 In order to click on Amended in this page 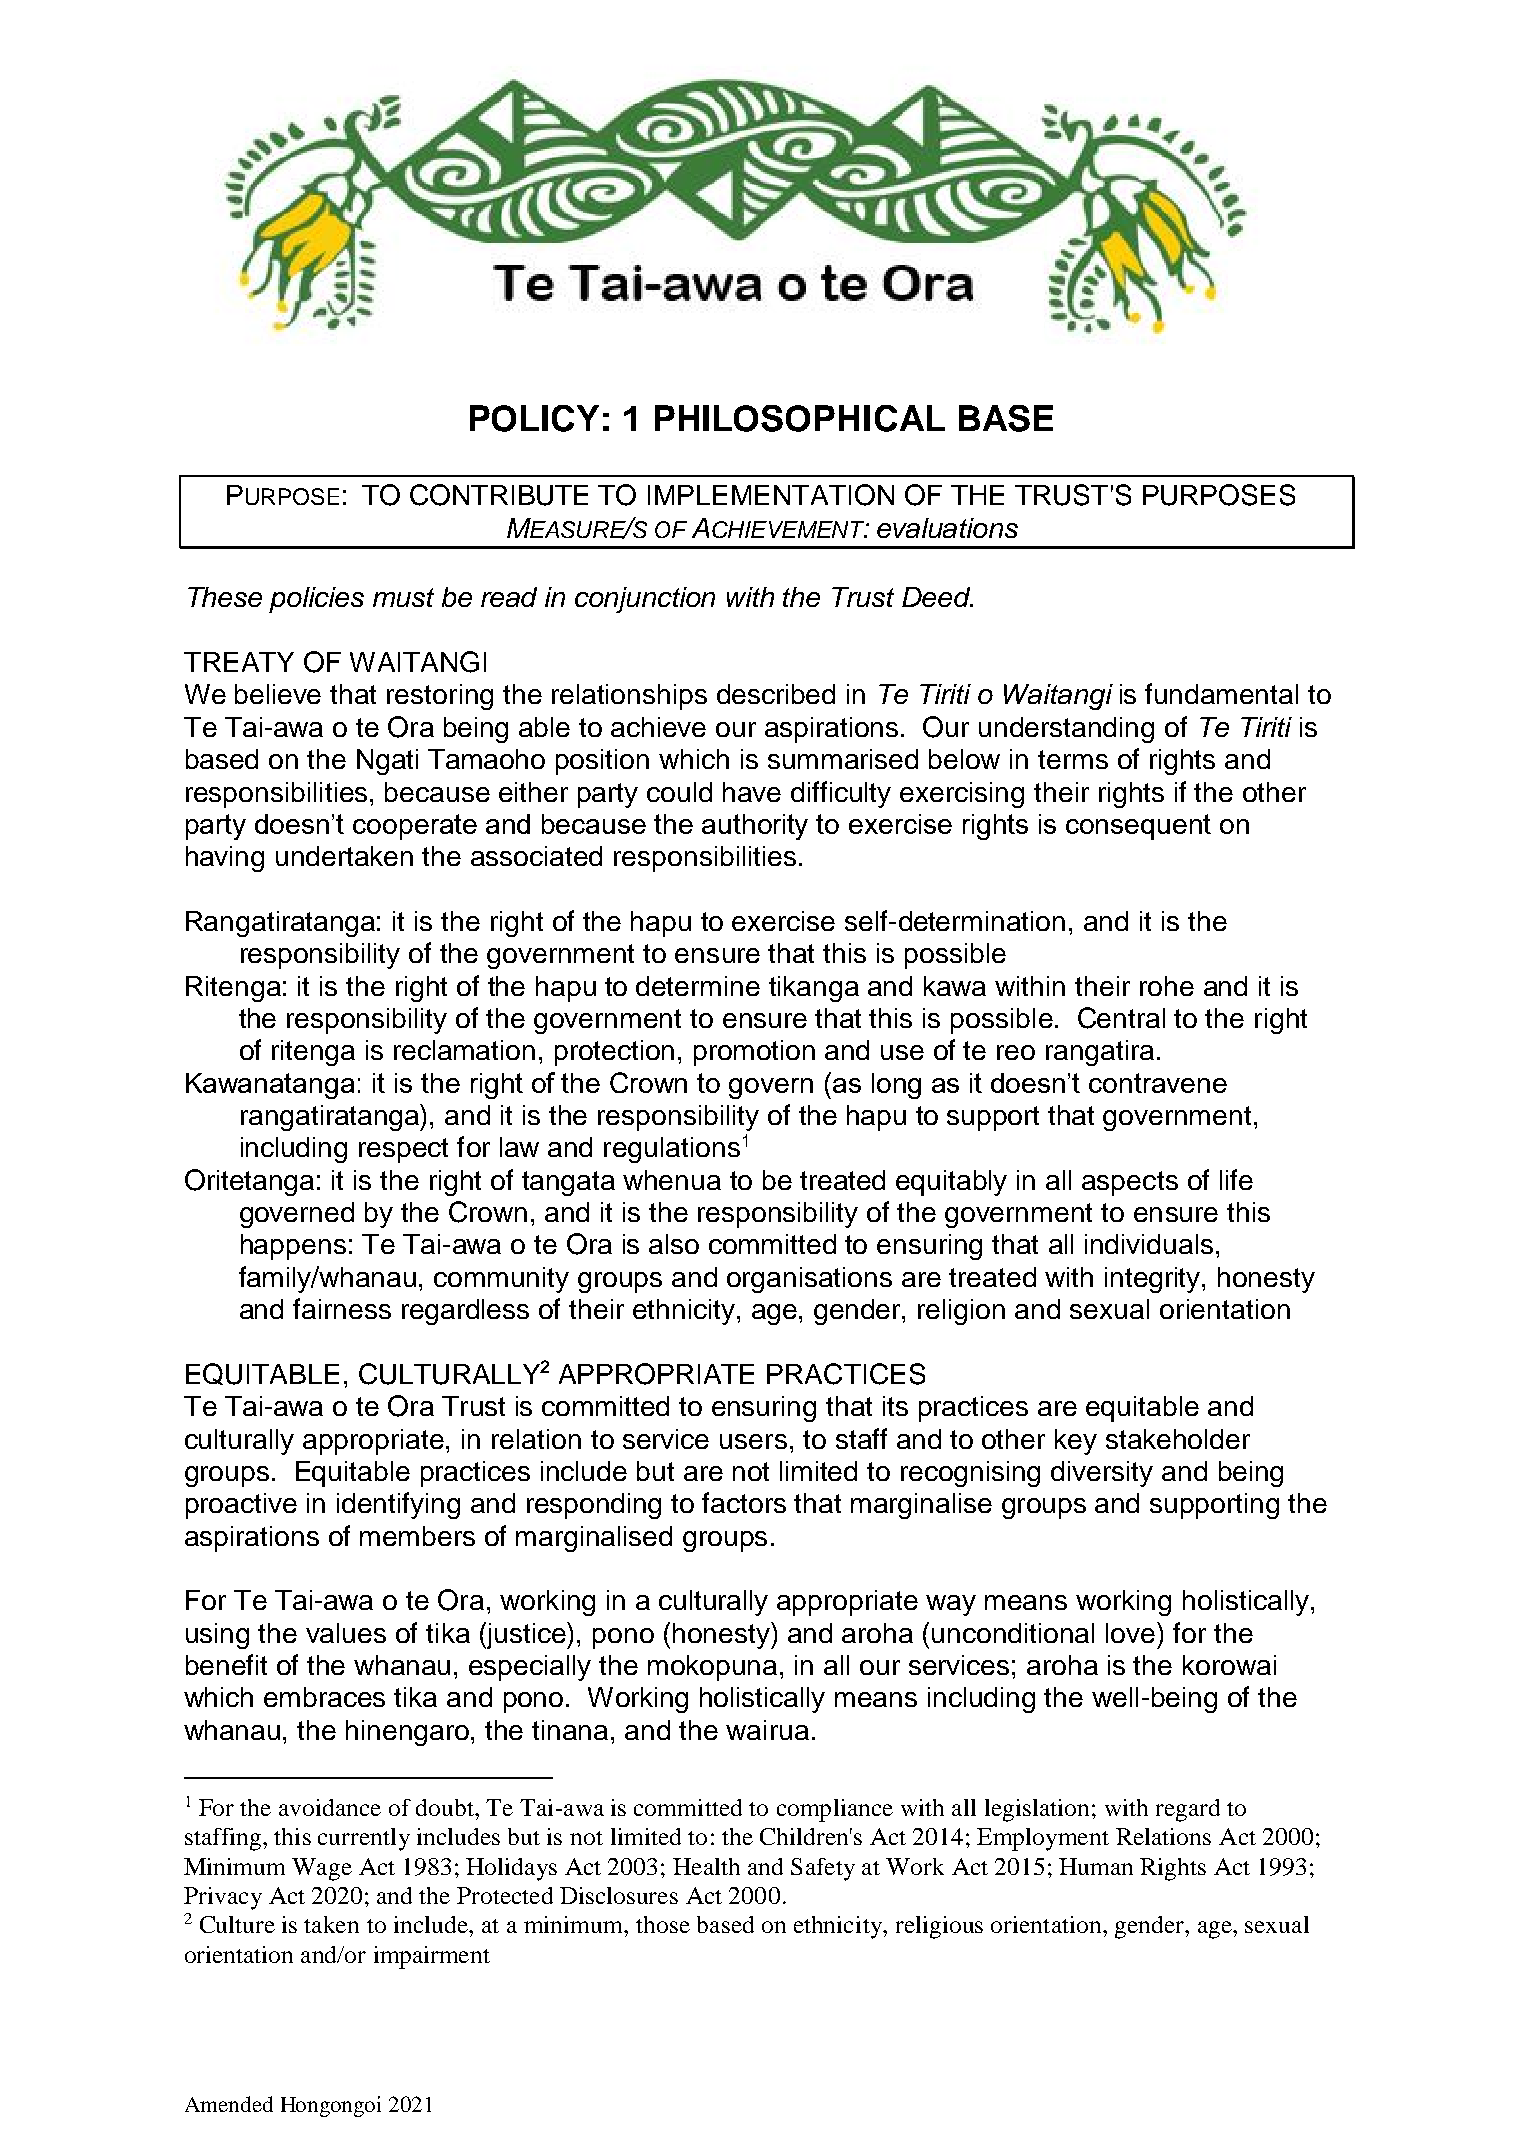, I will do `click(229, 2104)`.
